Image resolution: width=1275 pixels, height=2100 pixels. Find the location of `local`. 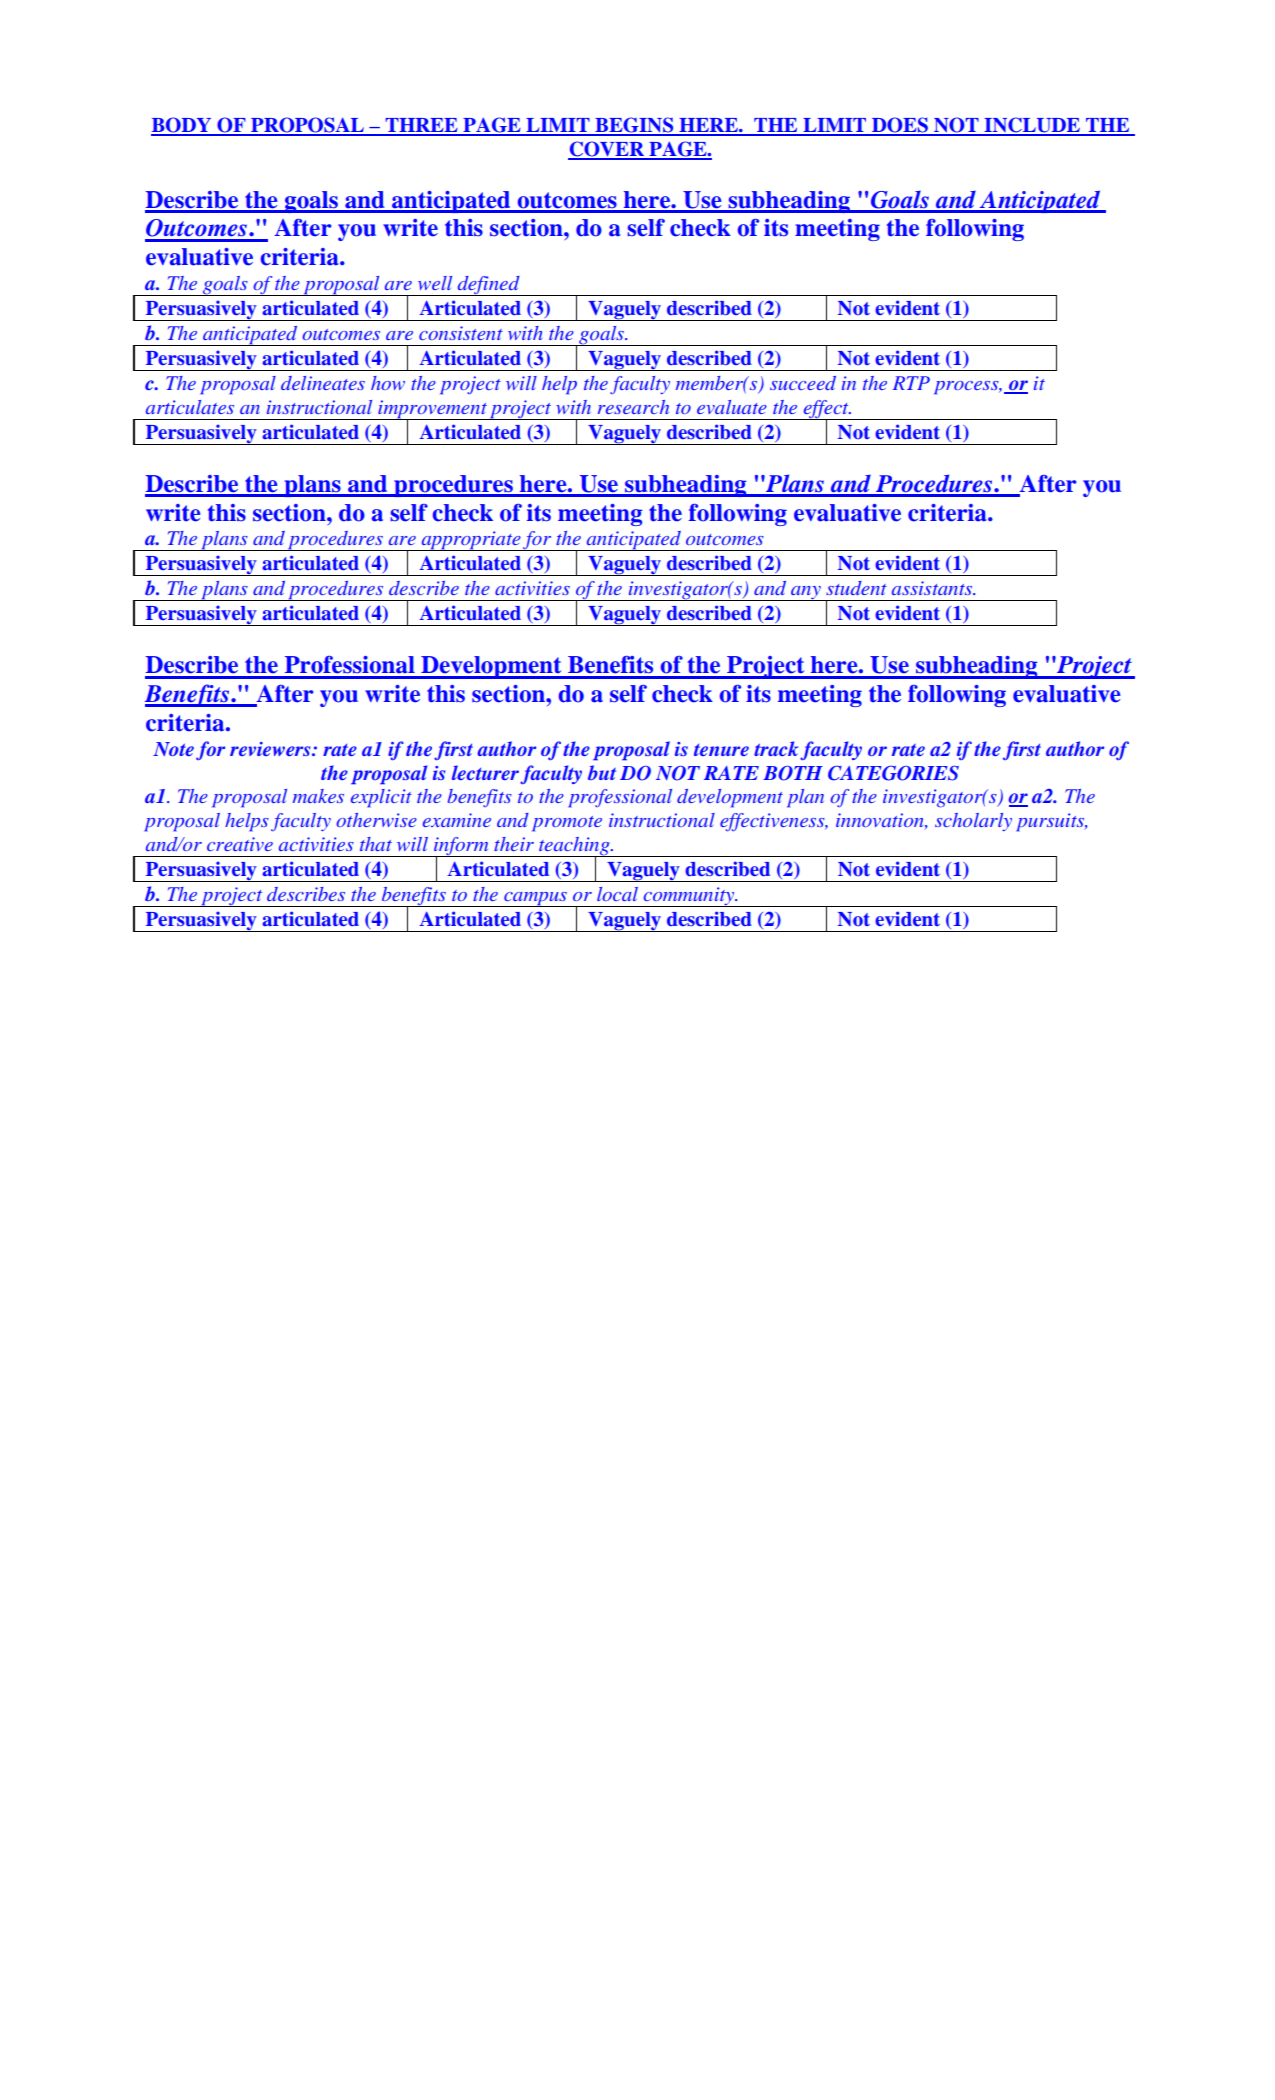

local is located at coordinates (617, 894).
